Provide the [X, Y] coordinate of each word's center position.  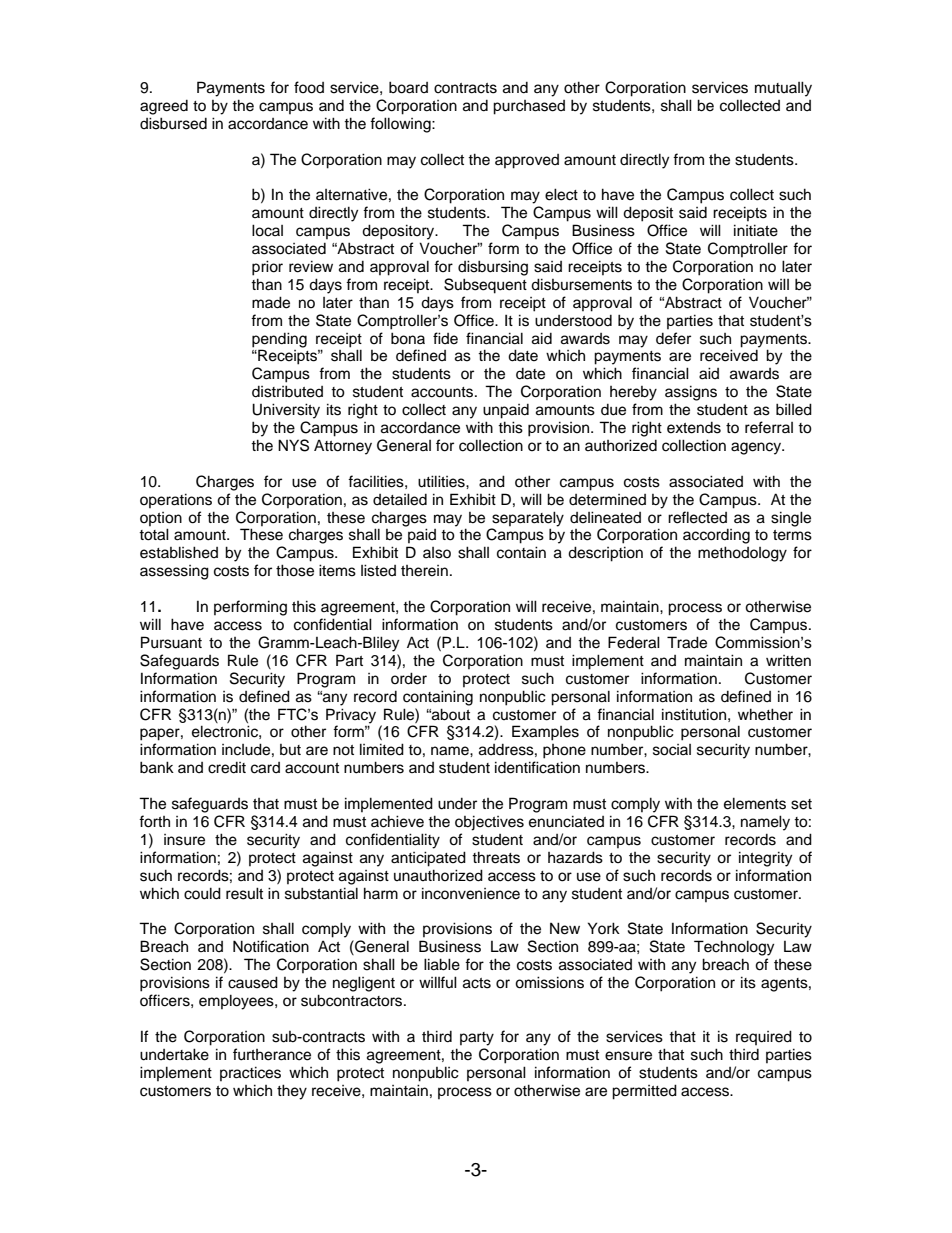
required [764, 1037]
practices [250, 1073]
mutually [783, 89]
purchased [529, 107]
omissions [549, 982]
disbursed [173, 123]
